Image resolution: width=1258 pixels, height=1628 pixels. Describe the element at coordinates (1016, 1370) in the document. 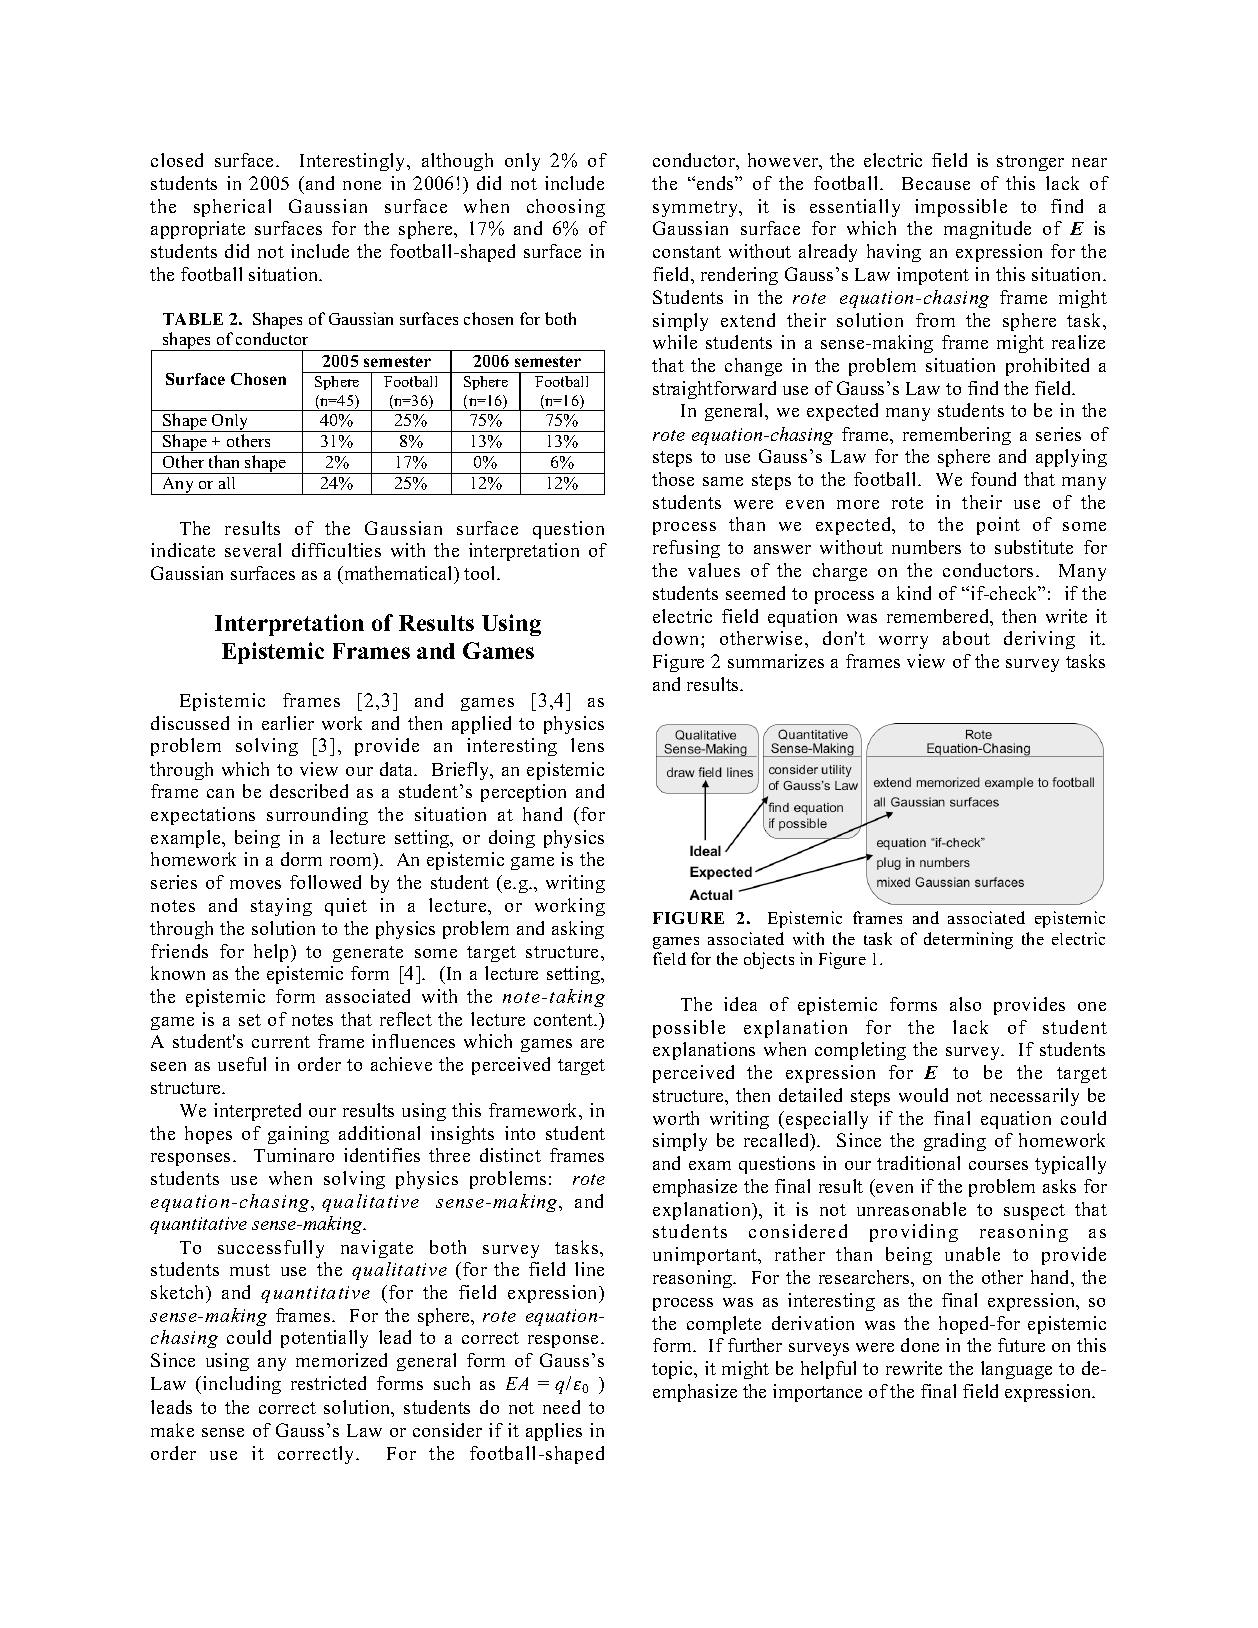

I see `language` at that location.
